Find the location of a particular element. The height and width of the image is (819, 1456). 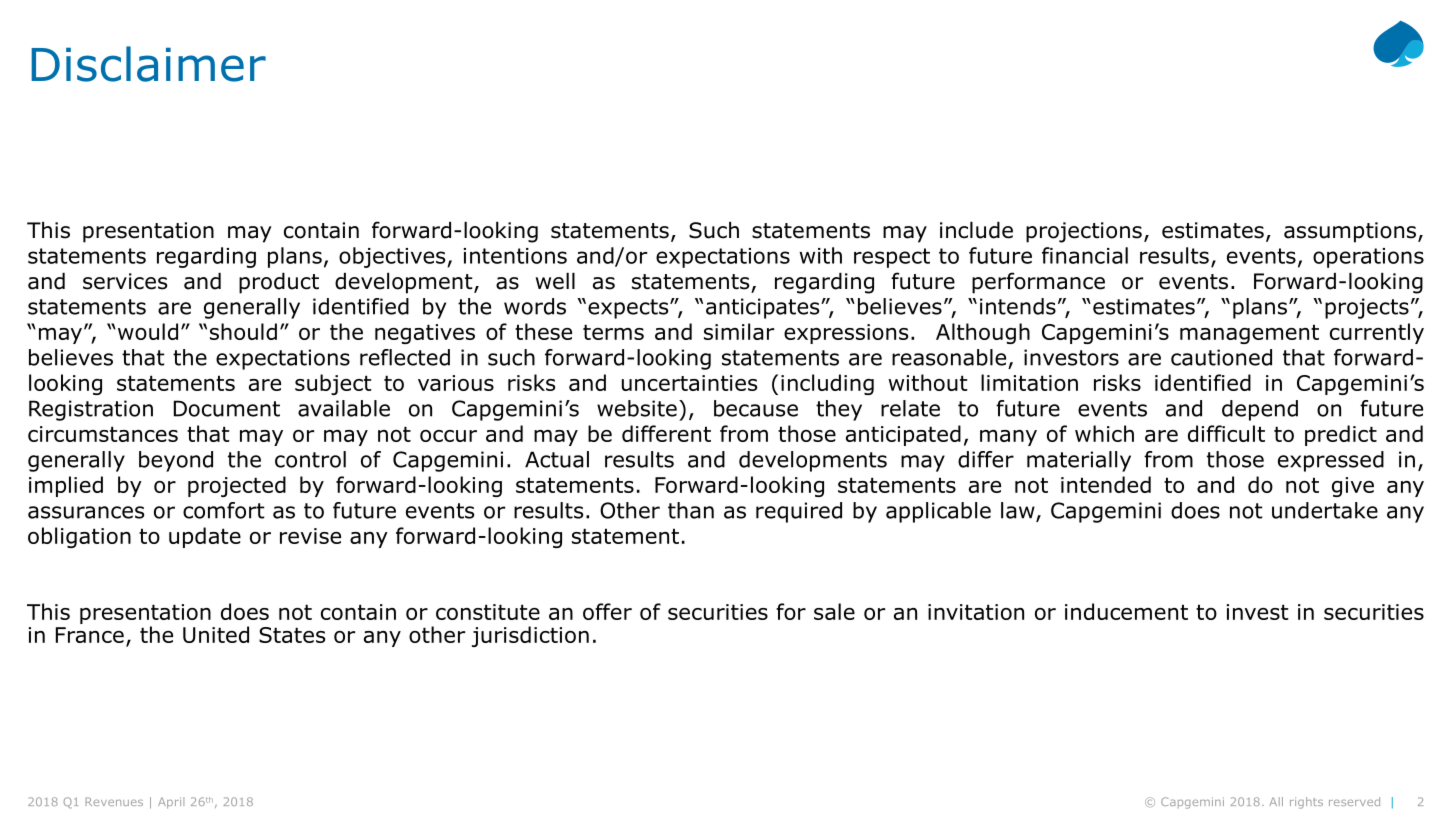

rights is located at coordinates (1306, 803).
